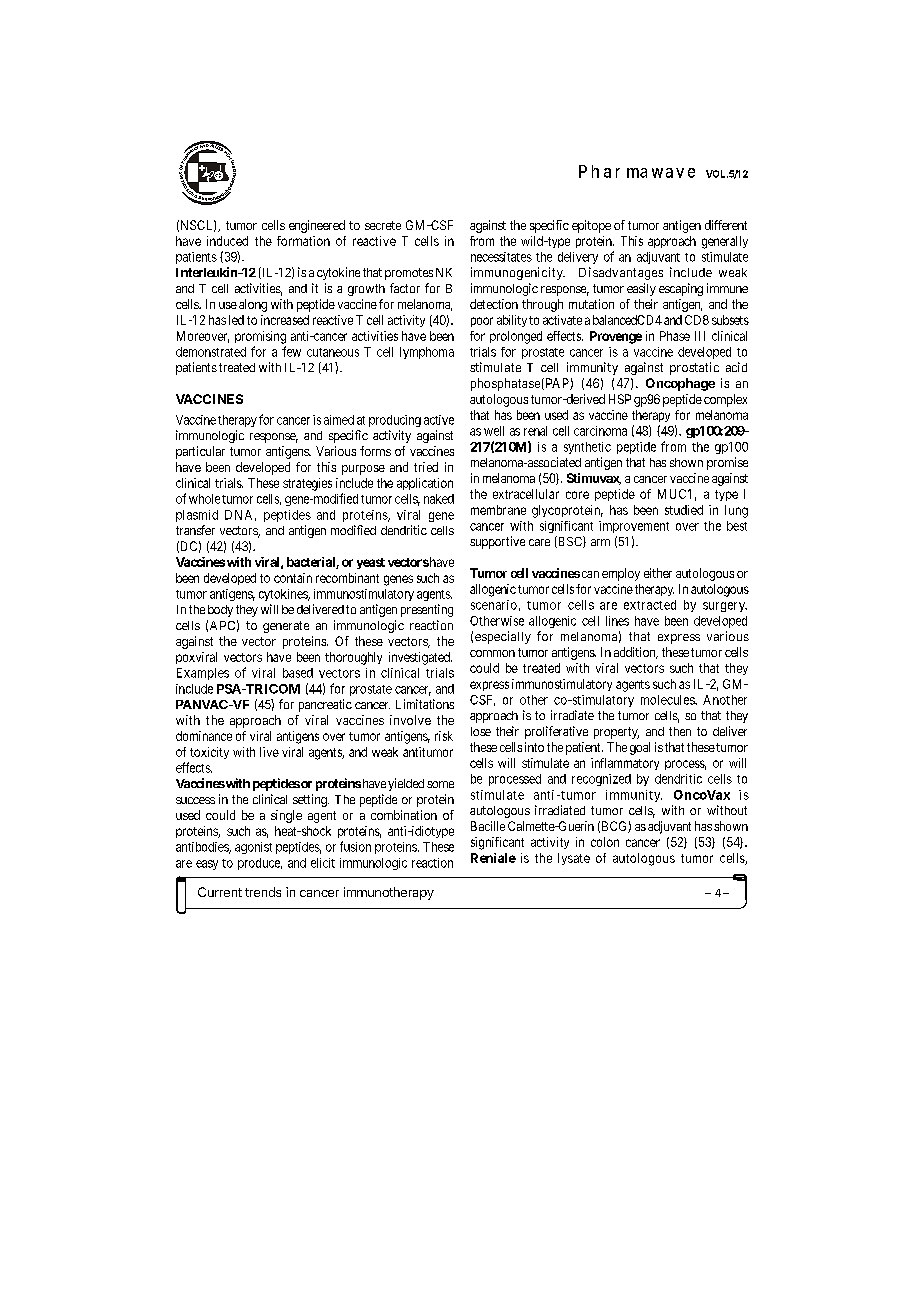 The height and width of the document is (1308, 924). I want to click on different, so click(726, 225).
